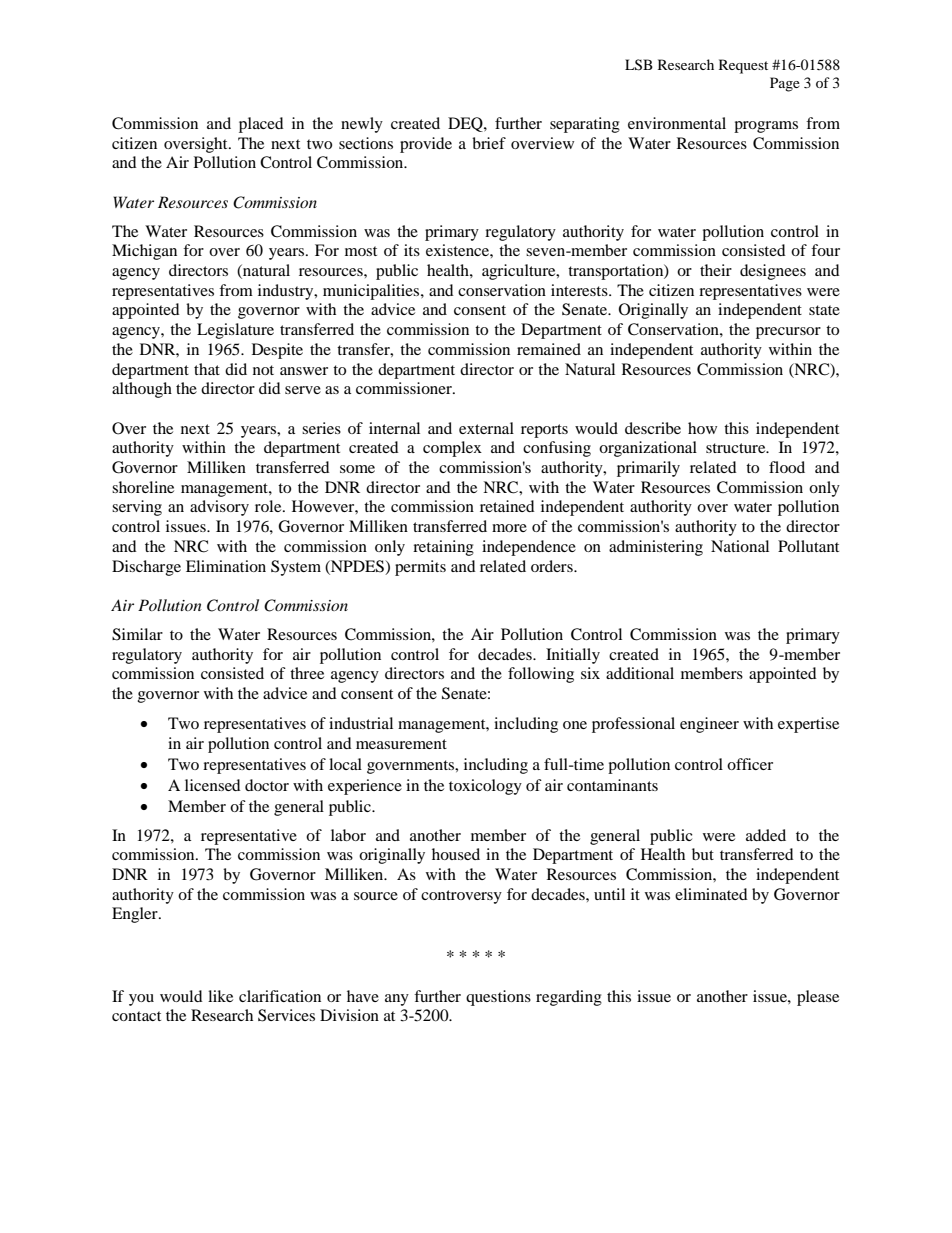 The image size is (952, 1233). Describe the element at coordinates (261, 125) in the screenshot. I see `placed` at that location.
